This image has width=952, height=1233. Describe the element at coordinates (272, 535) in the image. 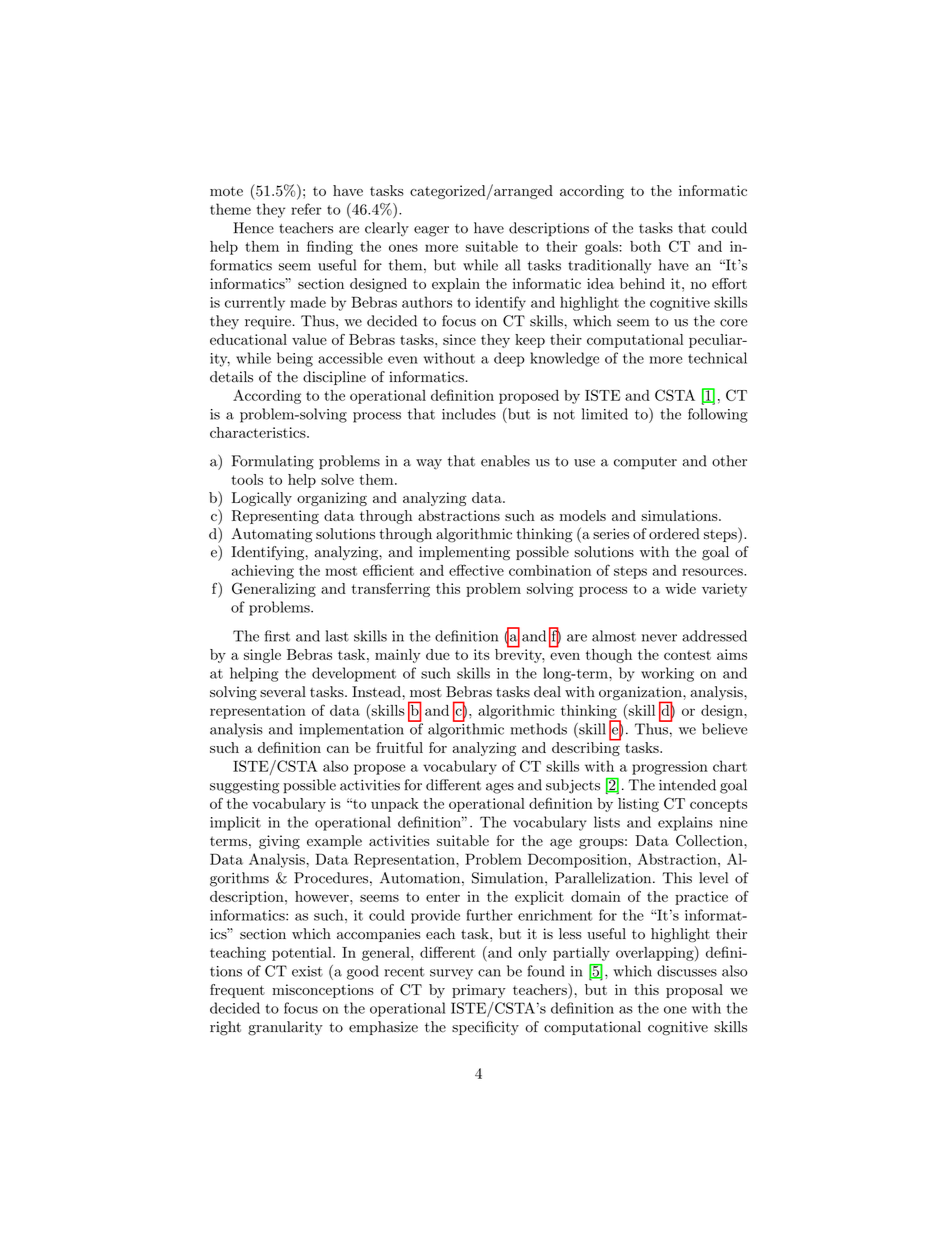

I see `Automating` at that location.
